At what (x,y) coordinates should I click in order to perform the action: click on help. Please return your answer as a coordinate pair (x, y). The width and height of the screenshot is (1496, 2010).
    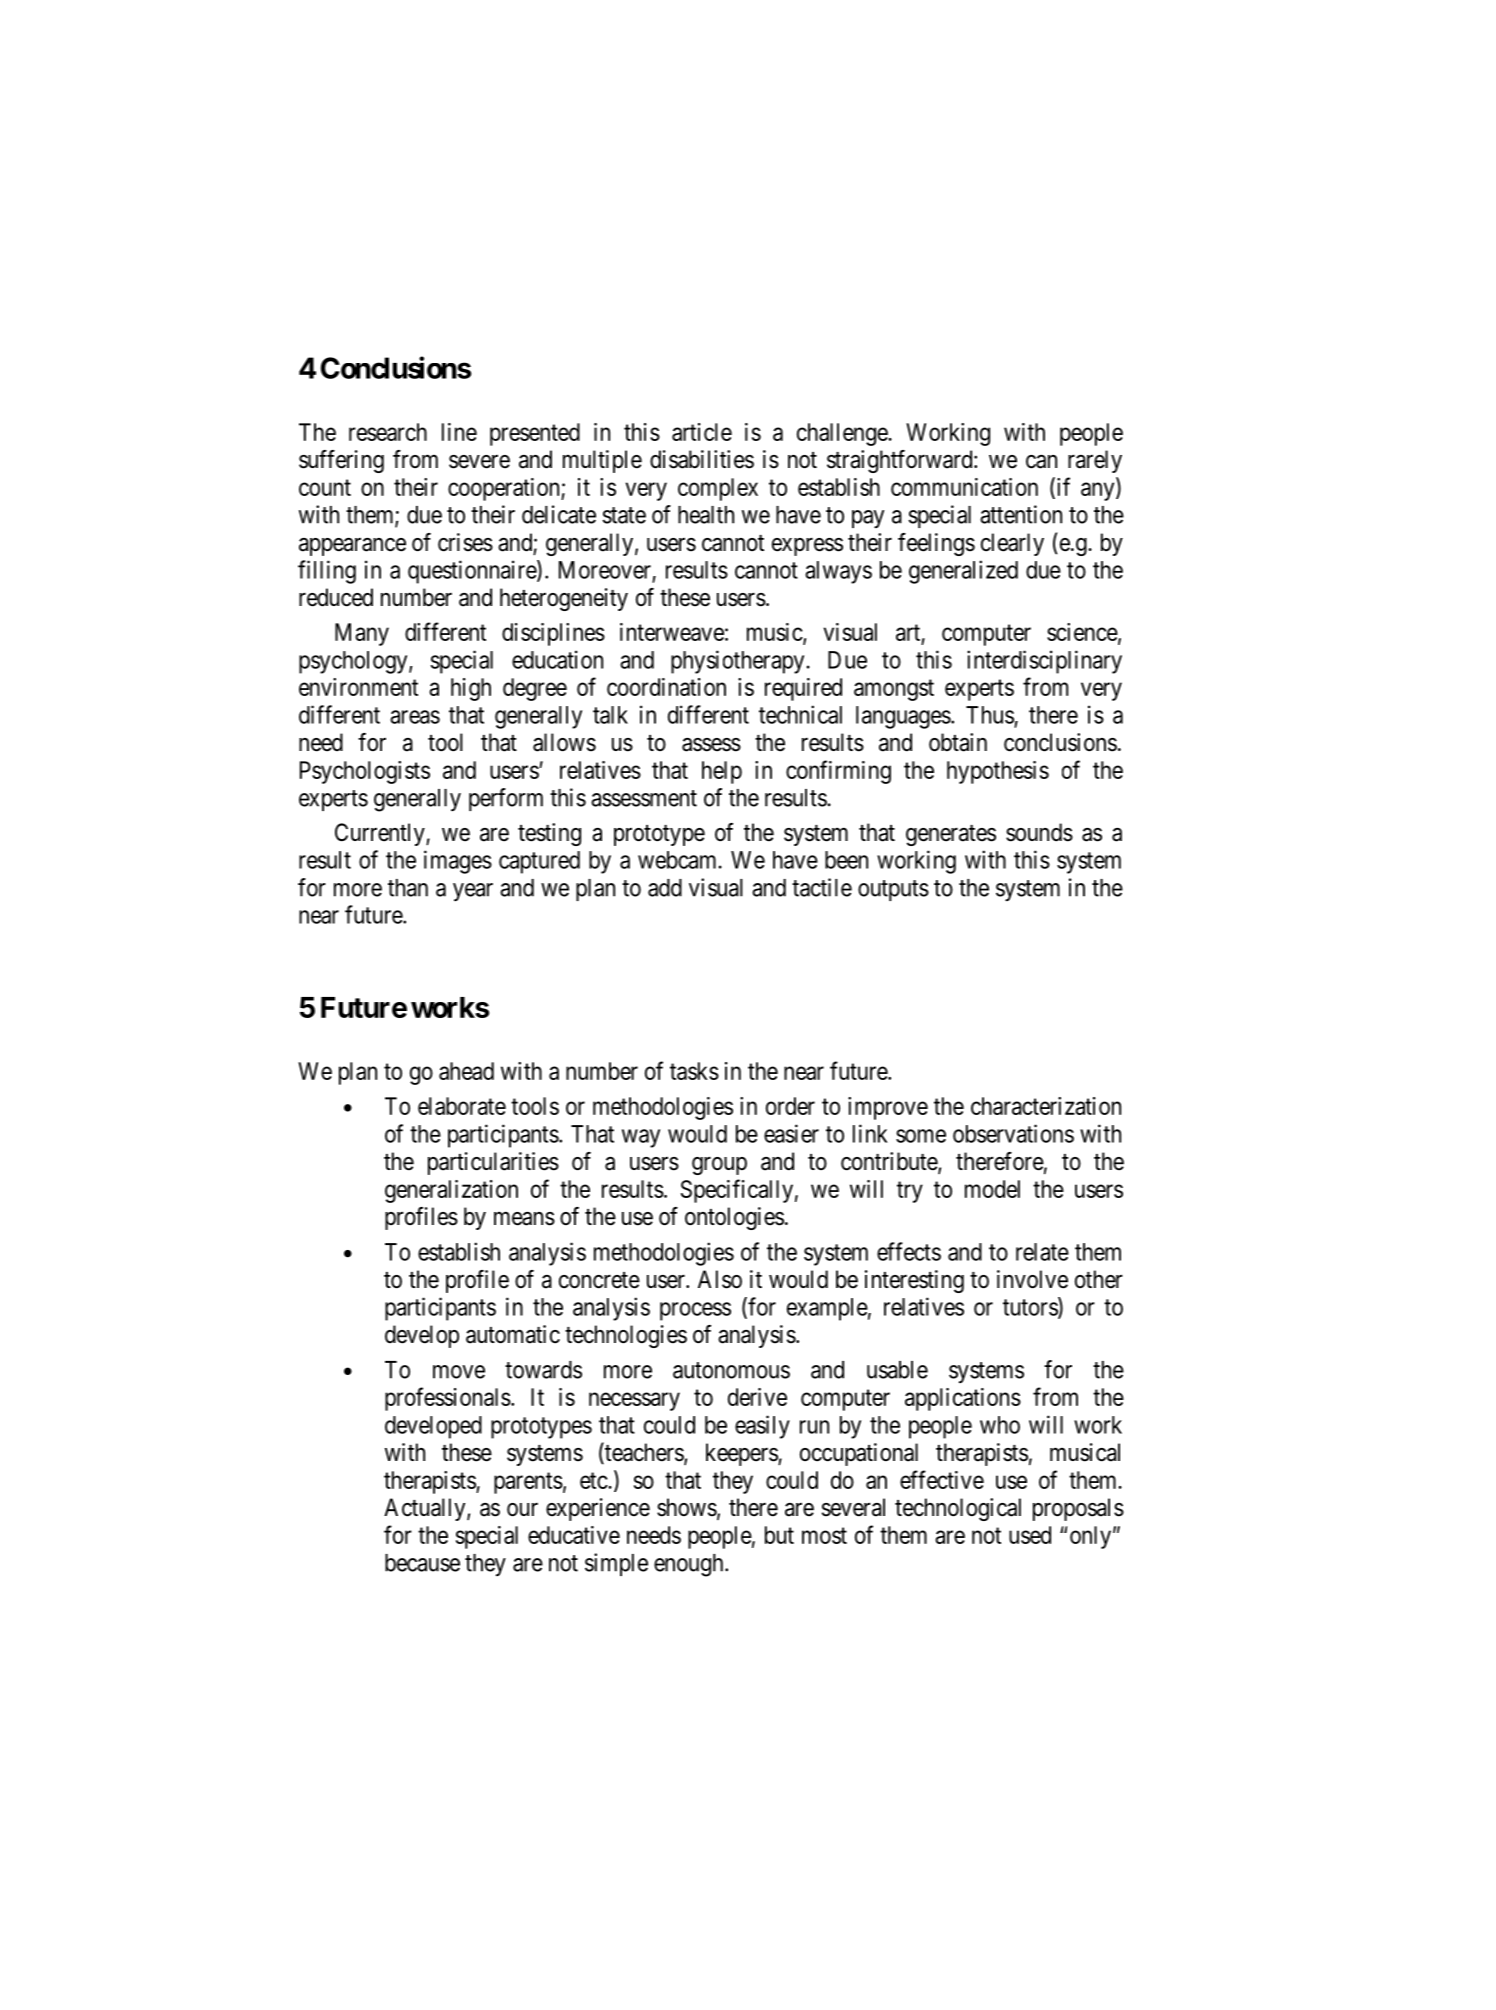
    Looking at the image, I should click on (722, 772).
